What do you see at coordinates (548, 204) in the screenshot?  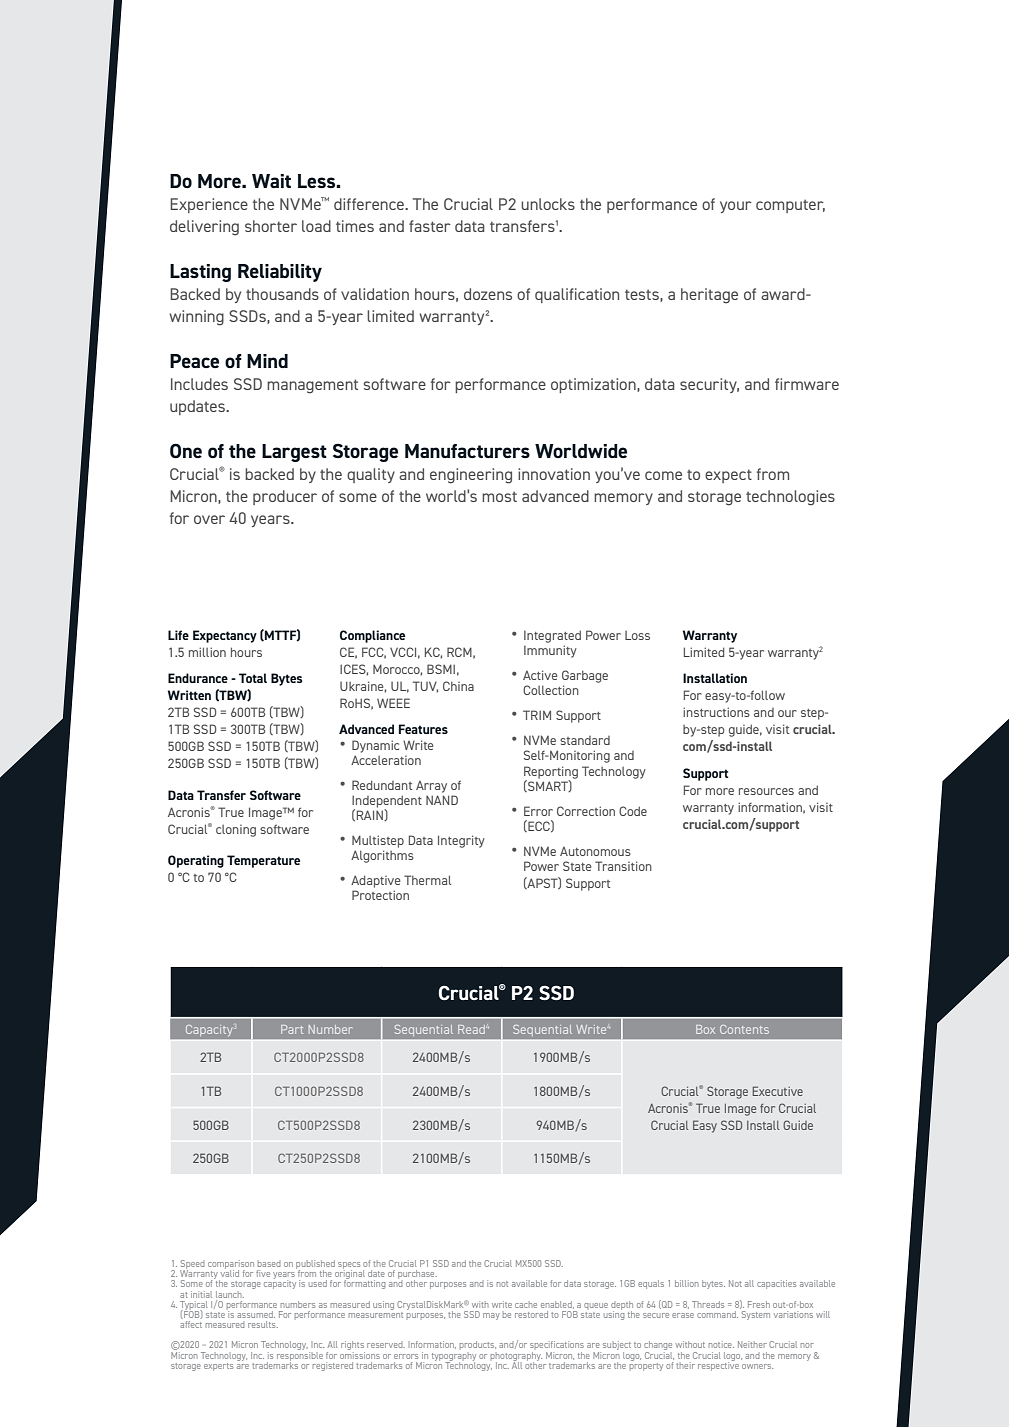 I see `unlocks` at bounding box center [548, 204].
